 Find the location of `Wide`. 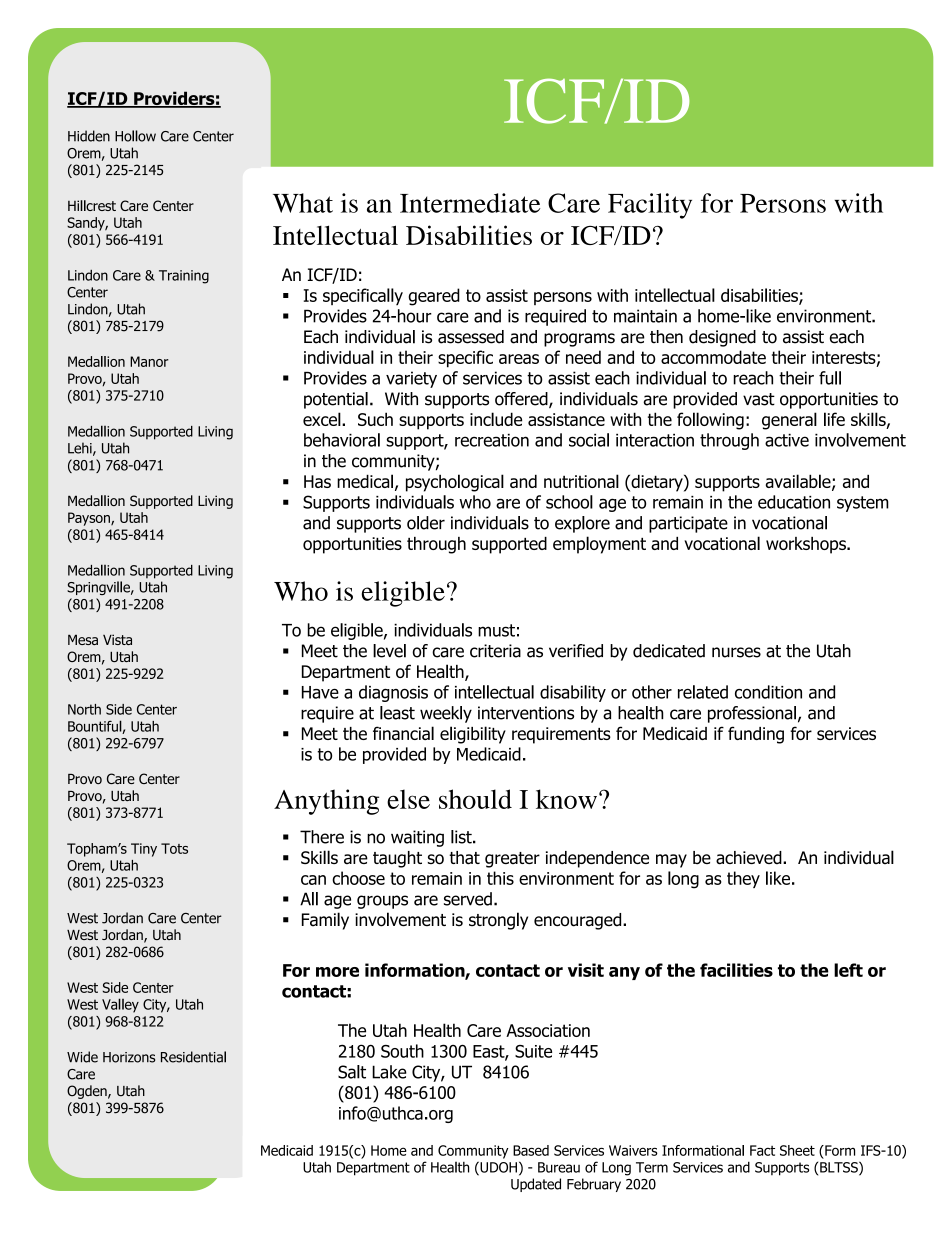

Wide is located at coordinates (82, 1057).
